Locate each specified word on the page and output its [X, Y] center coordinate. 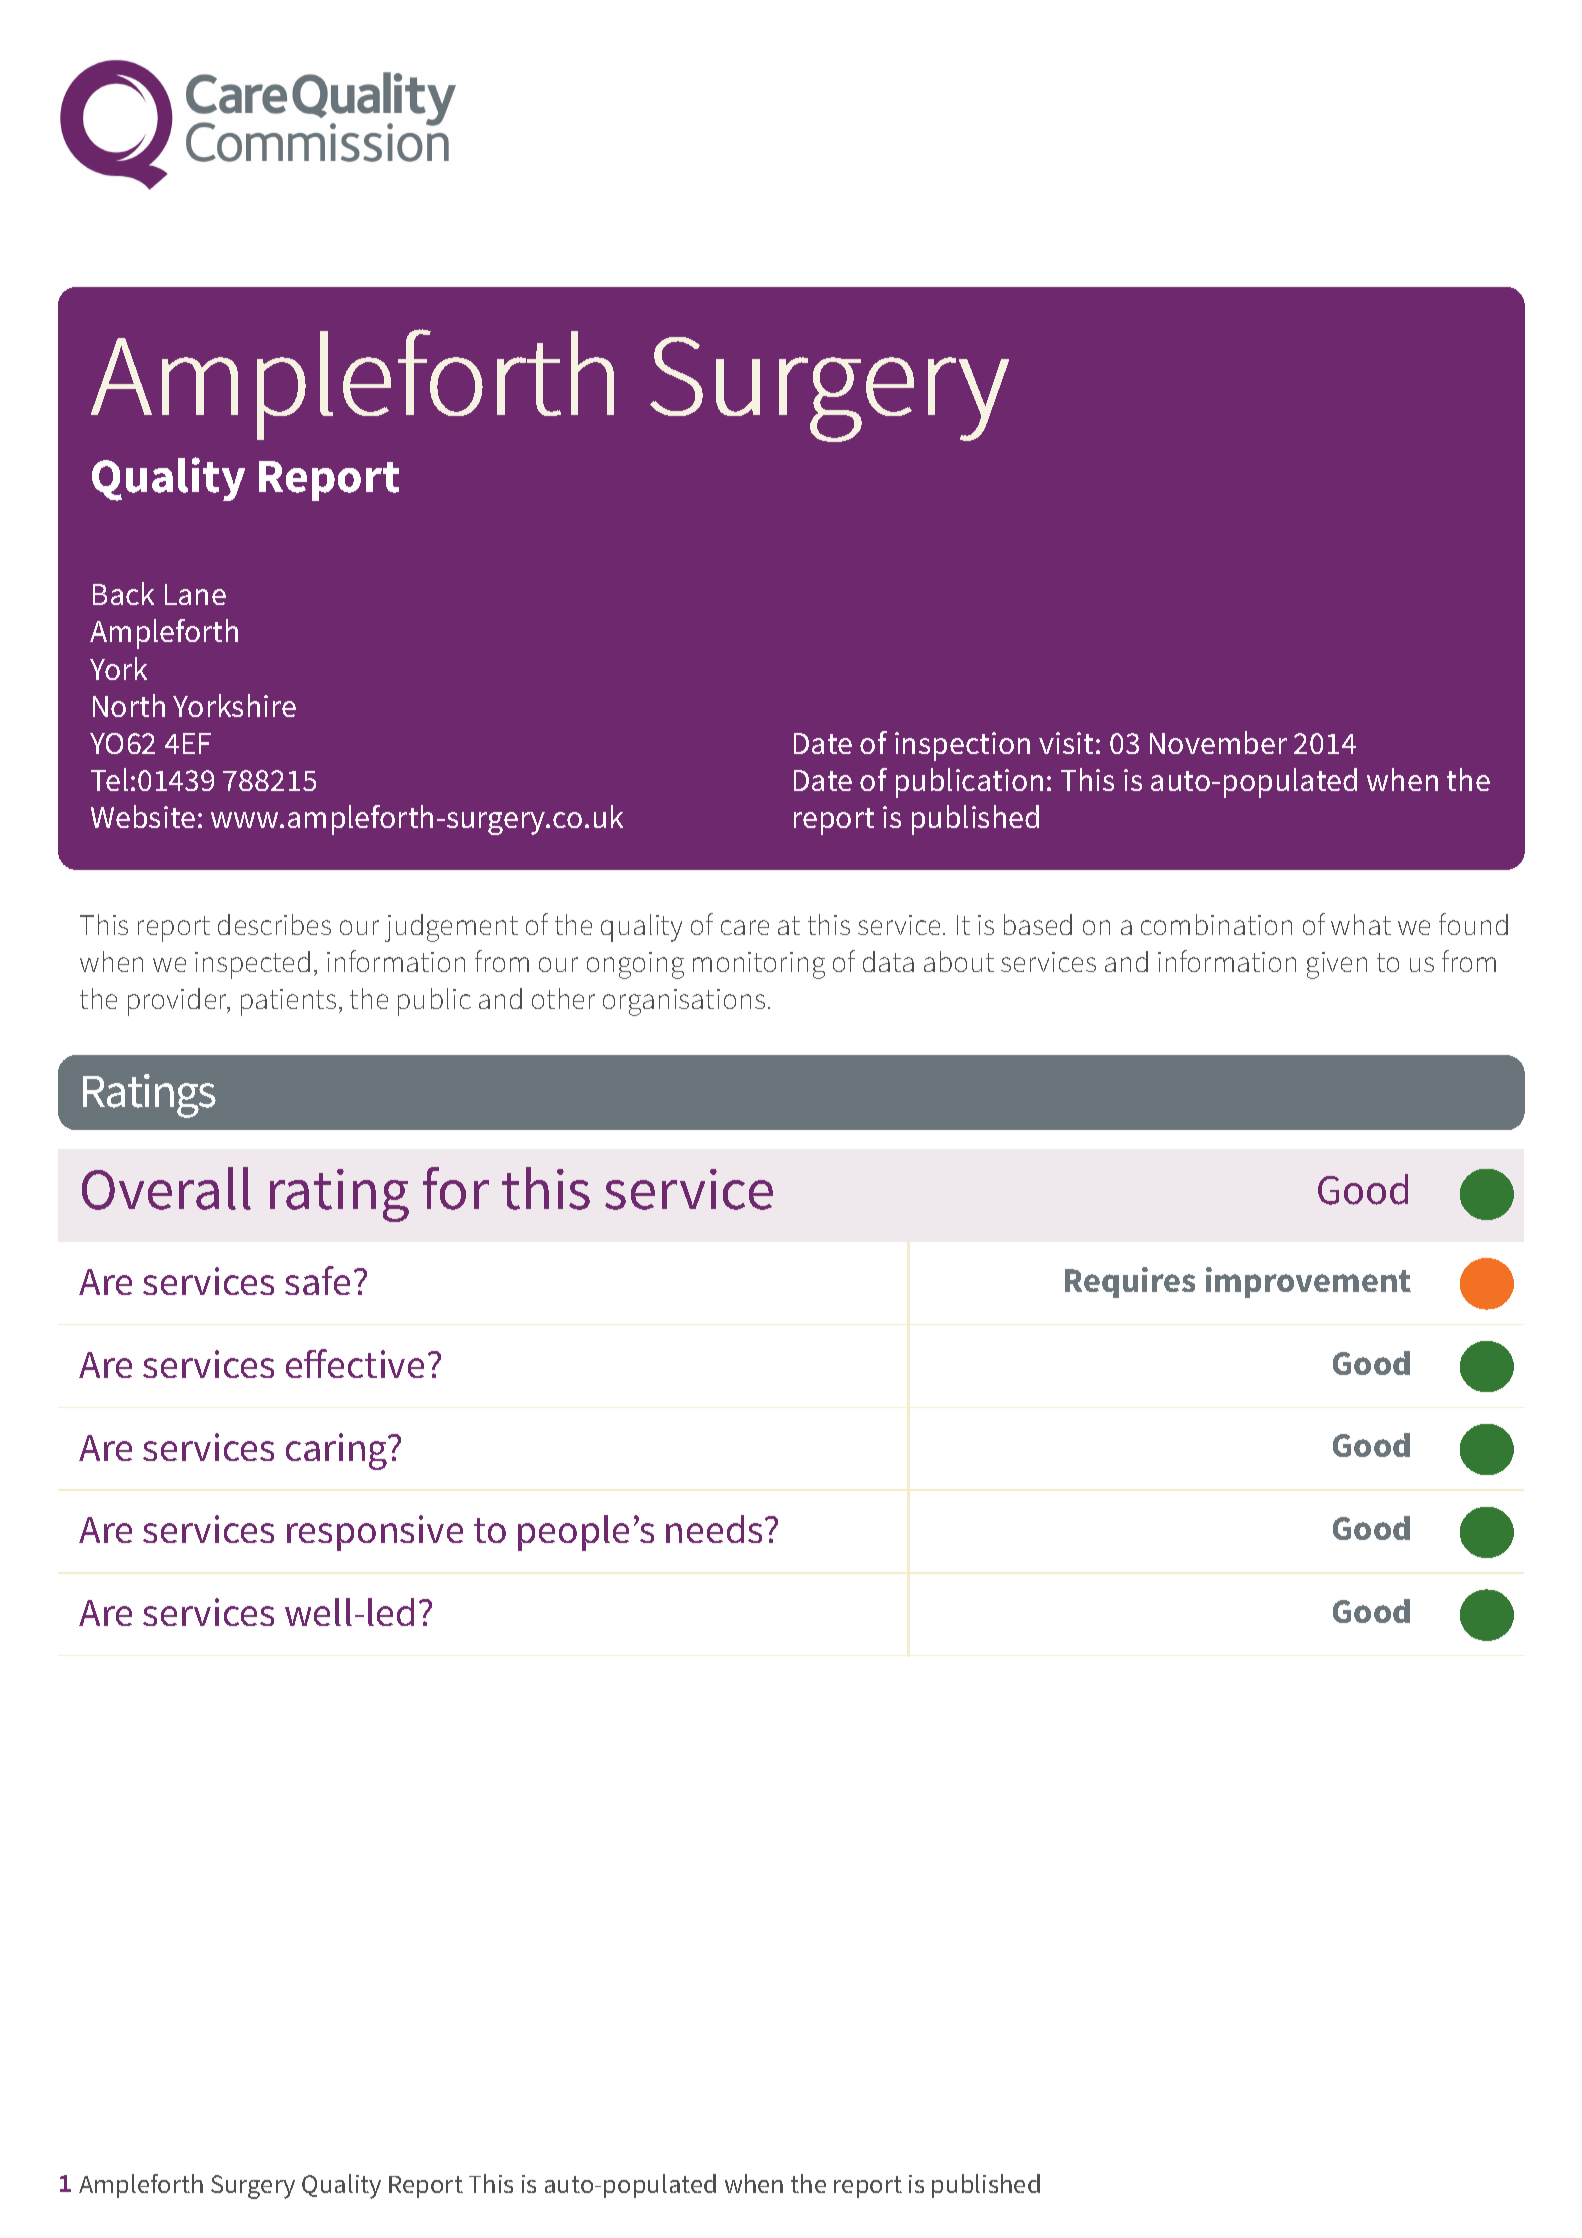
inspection [962, 746]
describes [274, 924]
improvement [1308, 1282]
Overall [166, 1188]
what [1361, 924]
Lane [195, 594]
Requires [1130, 1282]
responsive [375, 1533]
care [745, 927]
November [1218, 742]
